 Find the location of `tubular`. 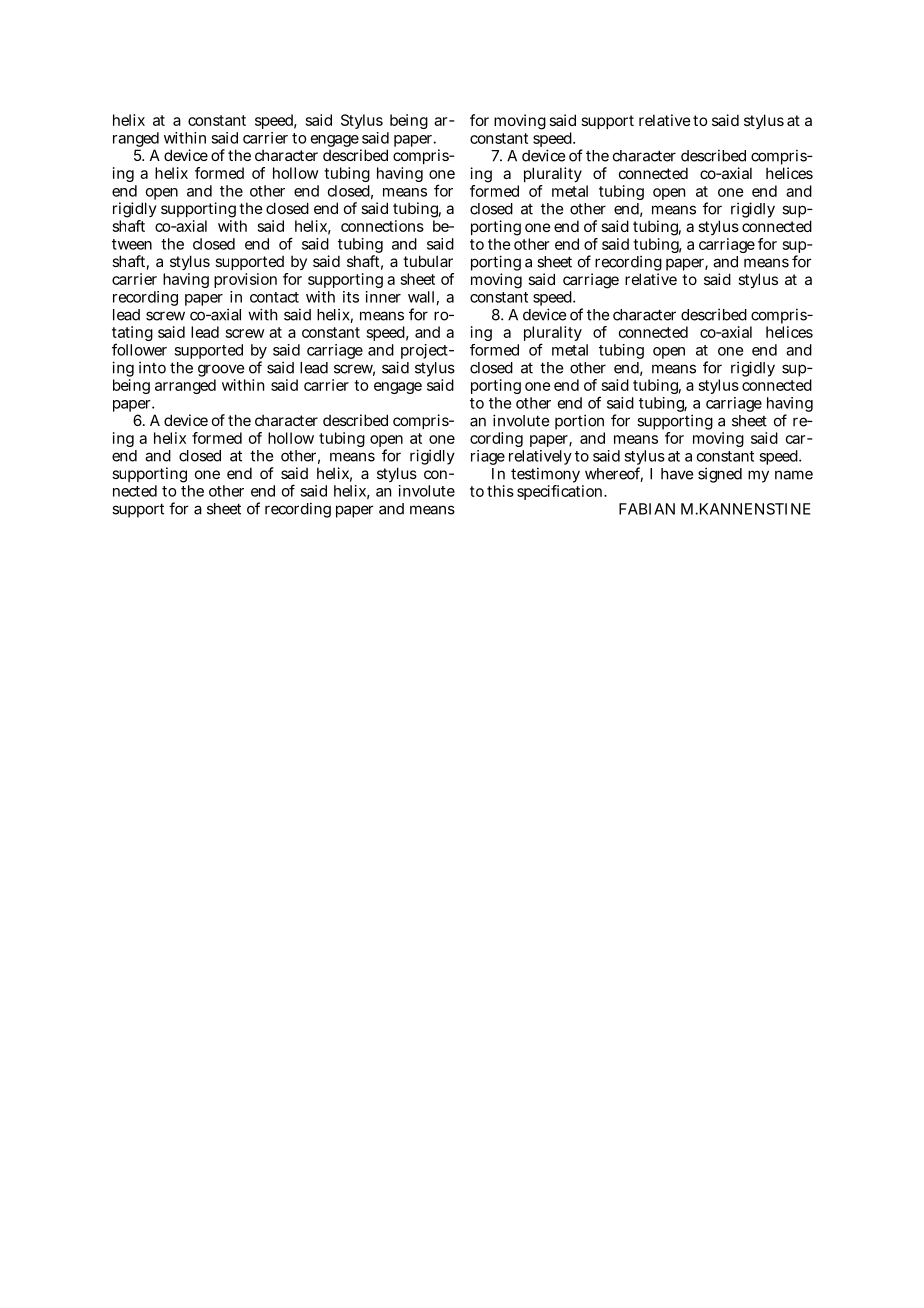

tubular is located at coordinates (428, 261).
